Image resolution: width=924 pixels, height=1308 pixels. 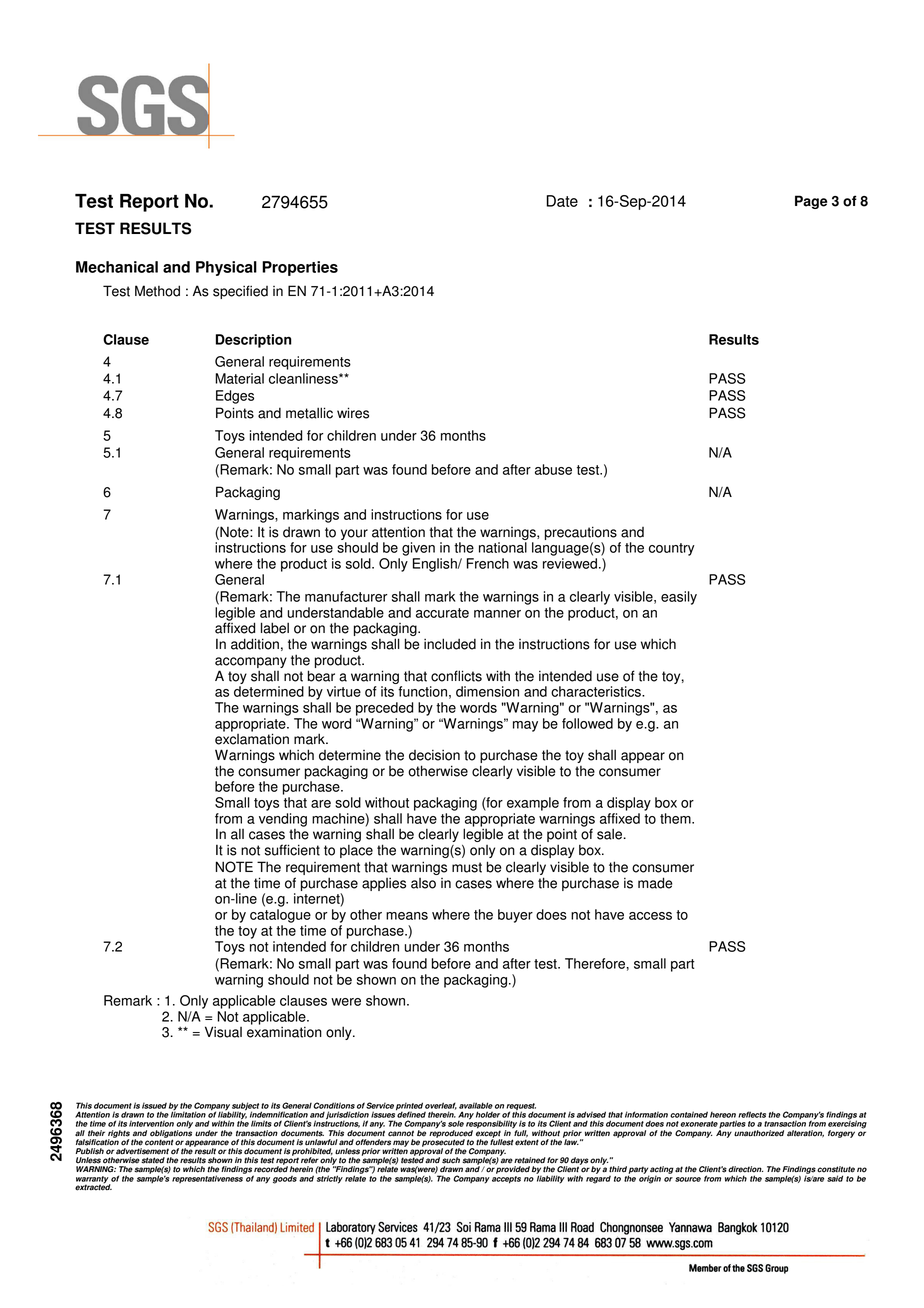 I want to click on Page, so click(x=811, y=202).
